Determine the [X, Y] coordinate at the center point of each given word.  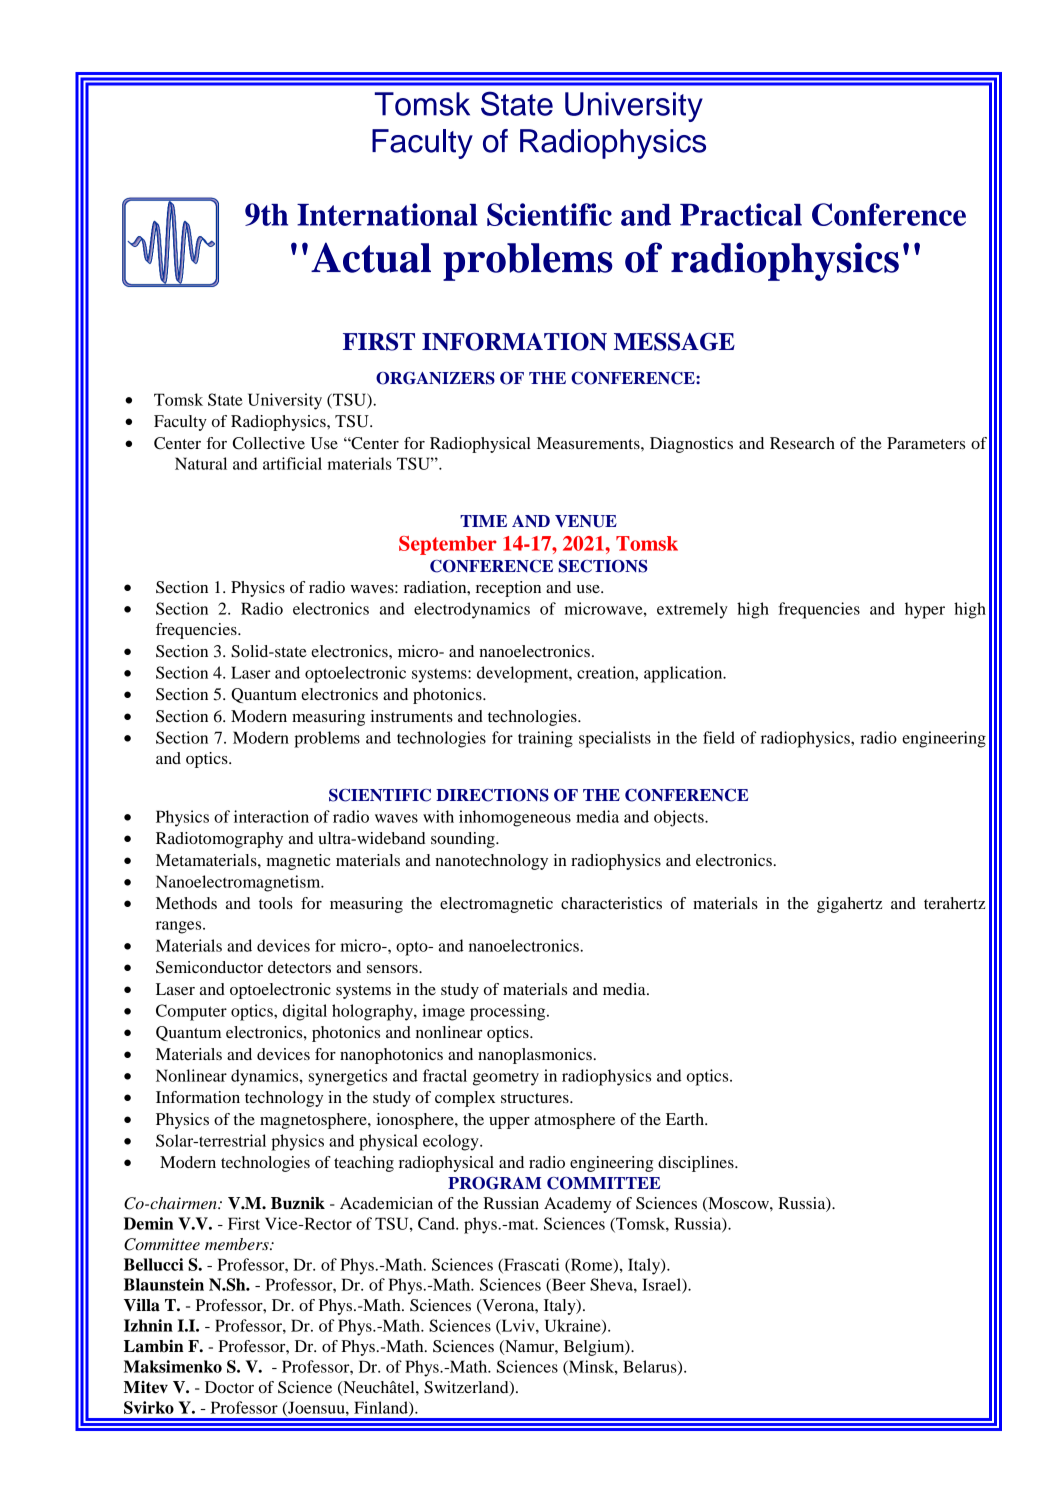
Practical [741, 214]
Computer [191, 1012]
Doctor [229, 1387]
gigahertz [849, 905]
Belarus [651, 1367]
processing [509, 1012]
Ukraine [574, 1326]
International [387, 214]
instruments [412, 716]
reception [508, 589]
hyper [925, 610]
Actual [371, 257]
